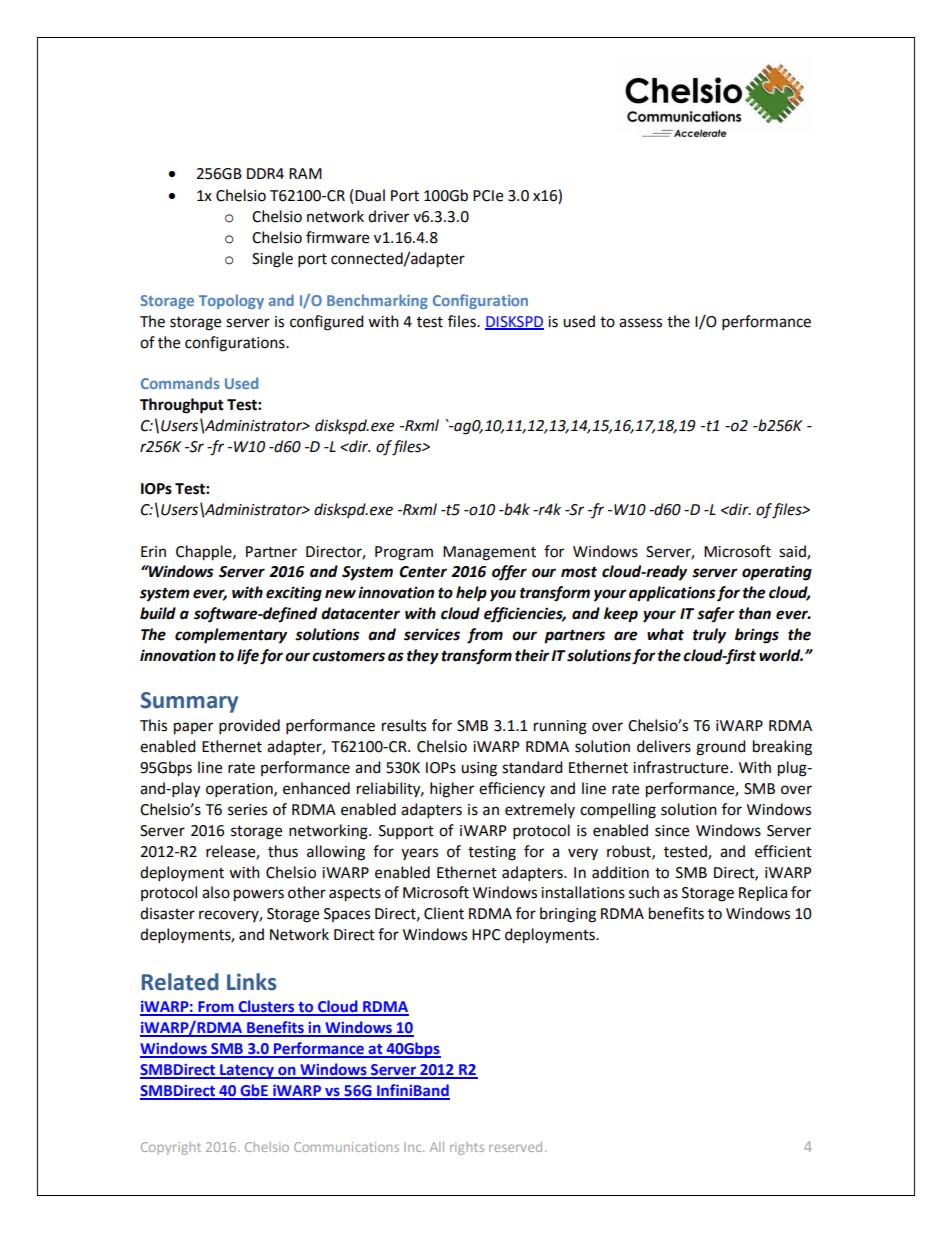  Describe the element at coordinates (640, 323) in the document. I see `assess` at that location.
